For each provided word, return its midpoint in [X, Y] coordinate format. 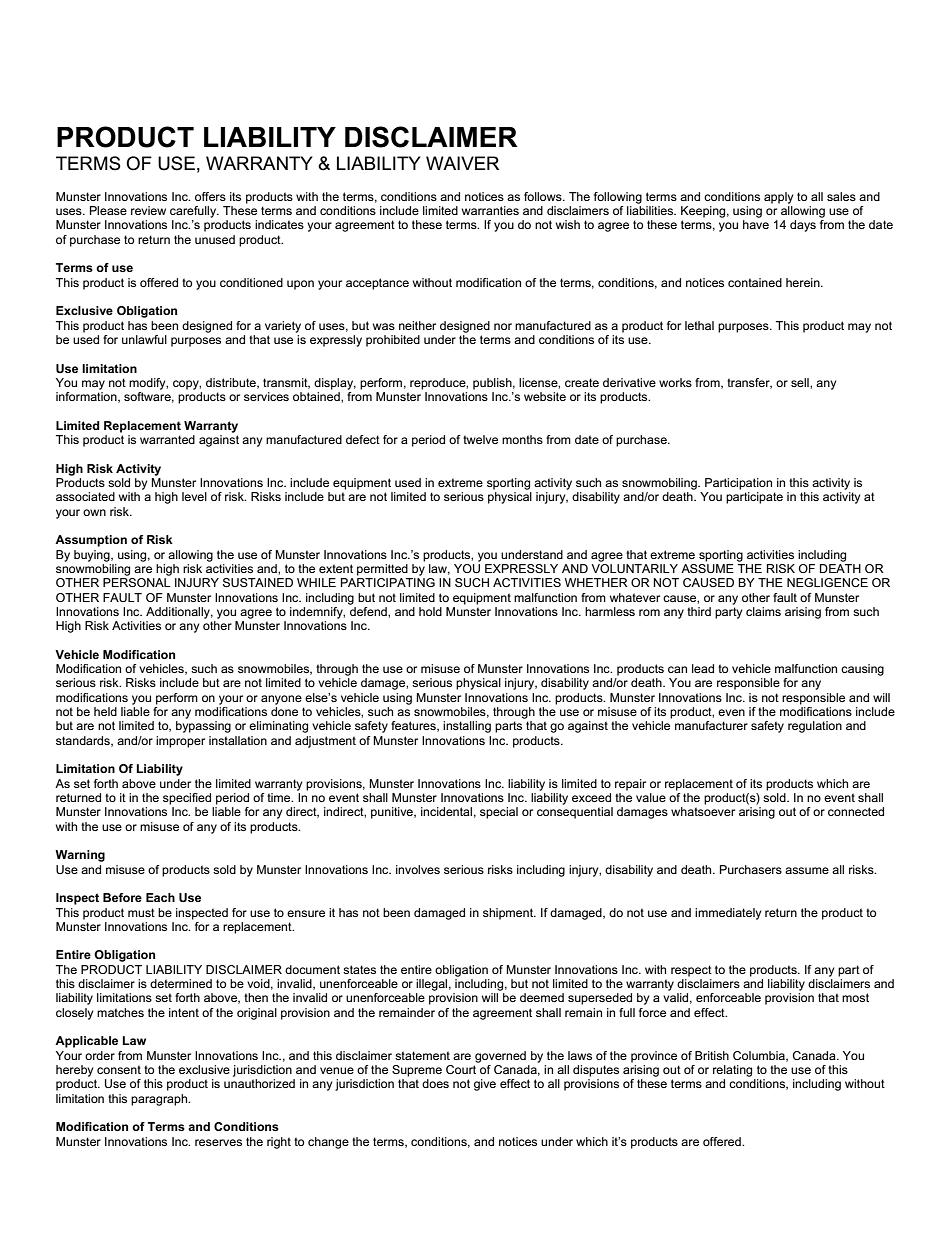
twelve [480, 439]
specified [187, 799]
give [485, 1085]
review [148, 210]
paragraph [160, 1100]
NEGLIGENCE [827, 582]
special [499, 813]
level [194, 496]
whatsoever [703, 811]
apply [778, 198]
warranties [490, 210]
